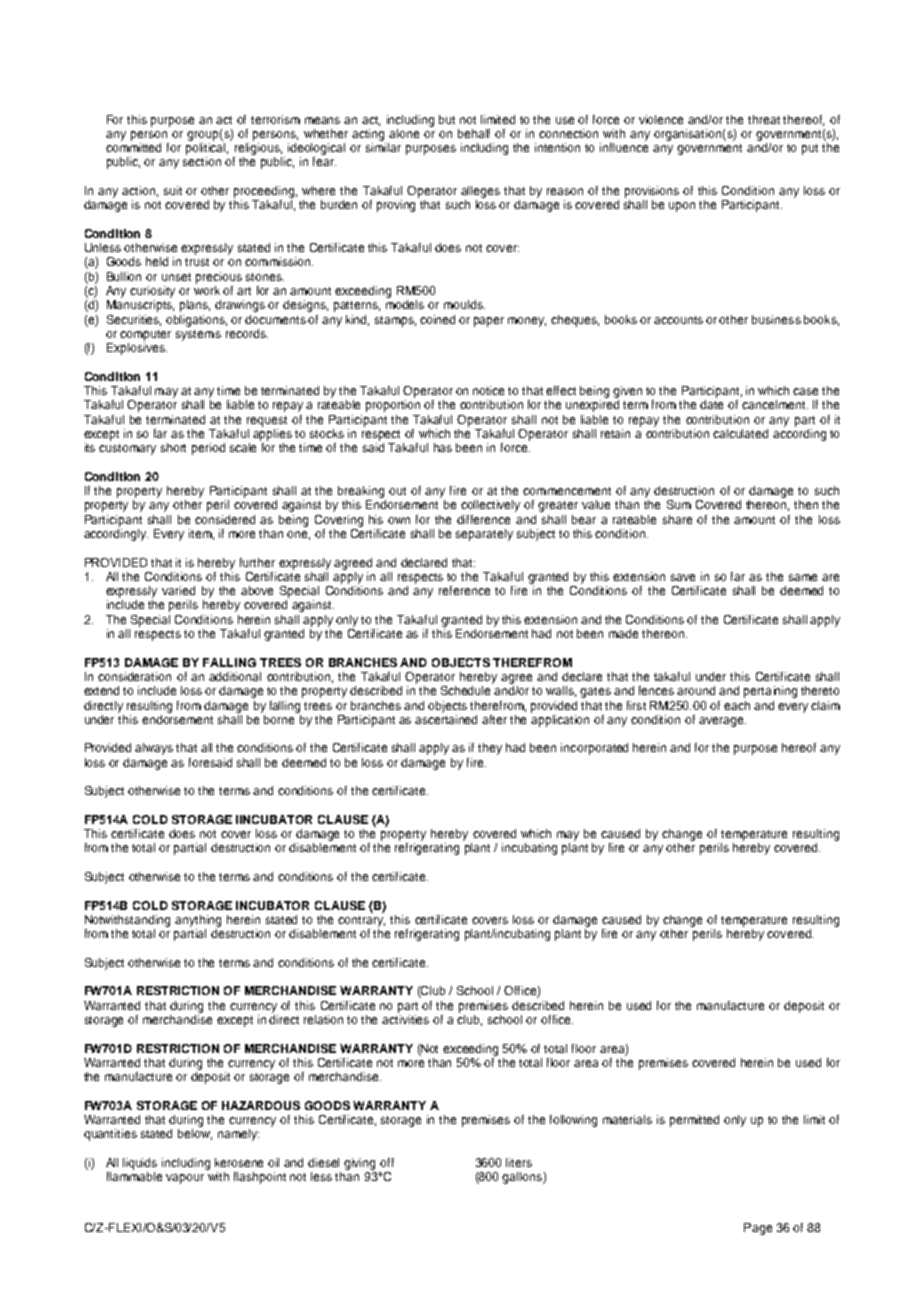 Image resolution: width=924 pixels, height=1308 pixels. What do you see at coordinates (519, 1162) in the screenshot?
I see `liters` at bounding box center [519, 1162].
